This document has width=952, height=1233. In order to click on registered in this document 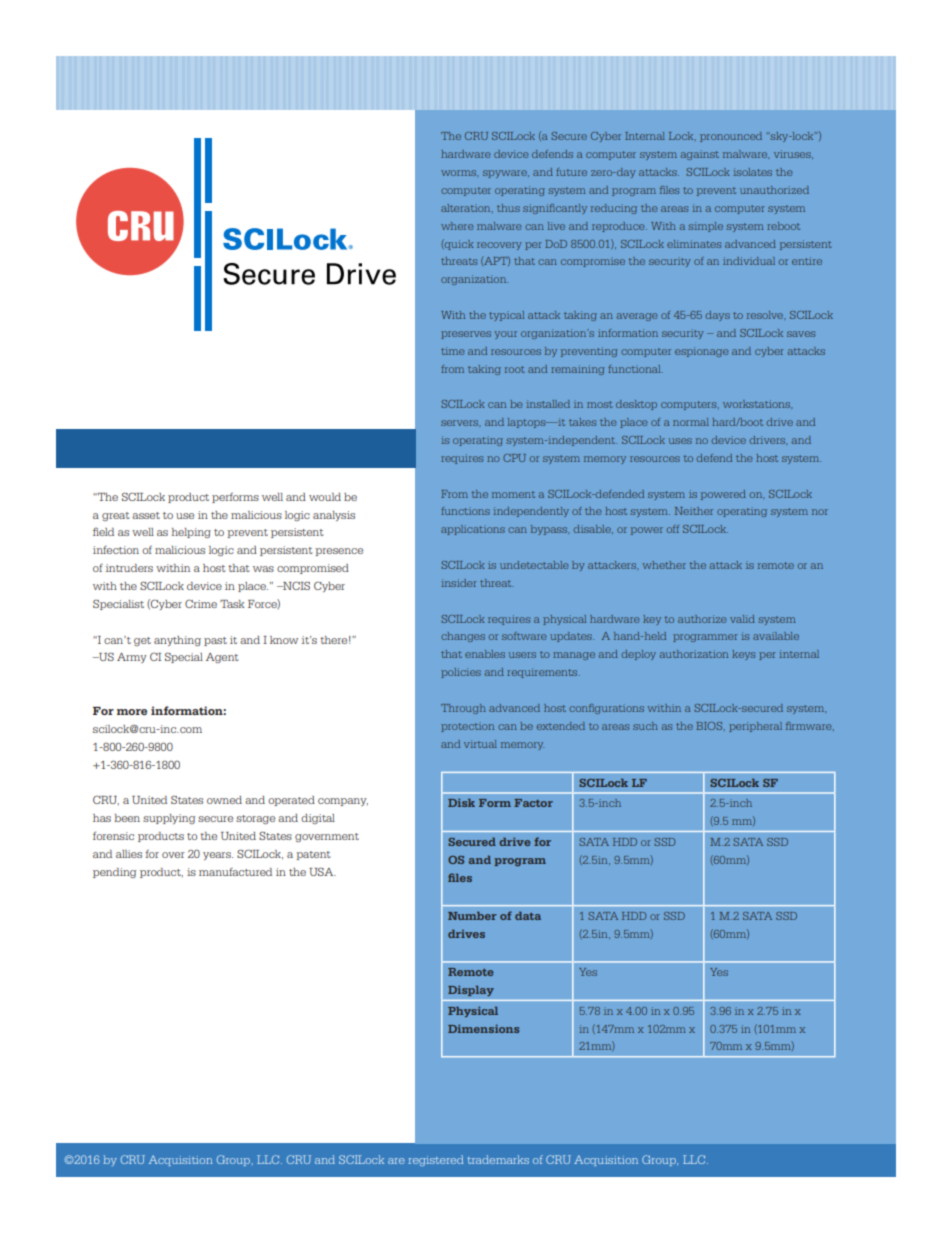, I will do `click(436, 1160)`.
